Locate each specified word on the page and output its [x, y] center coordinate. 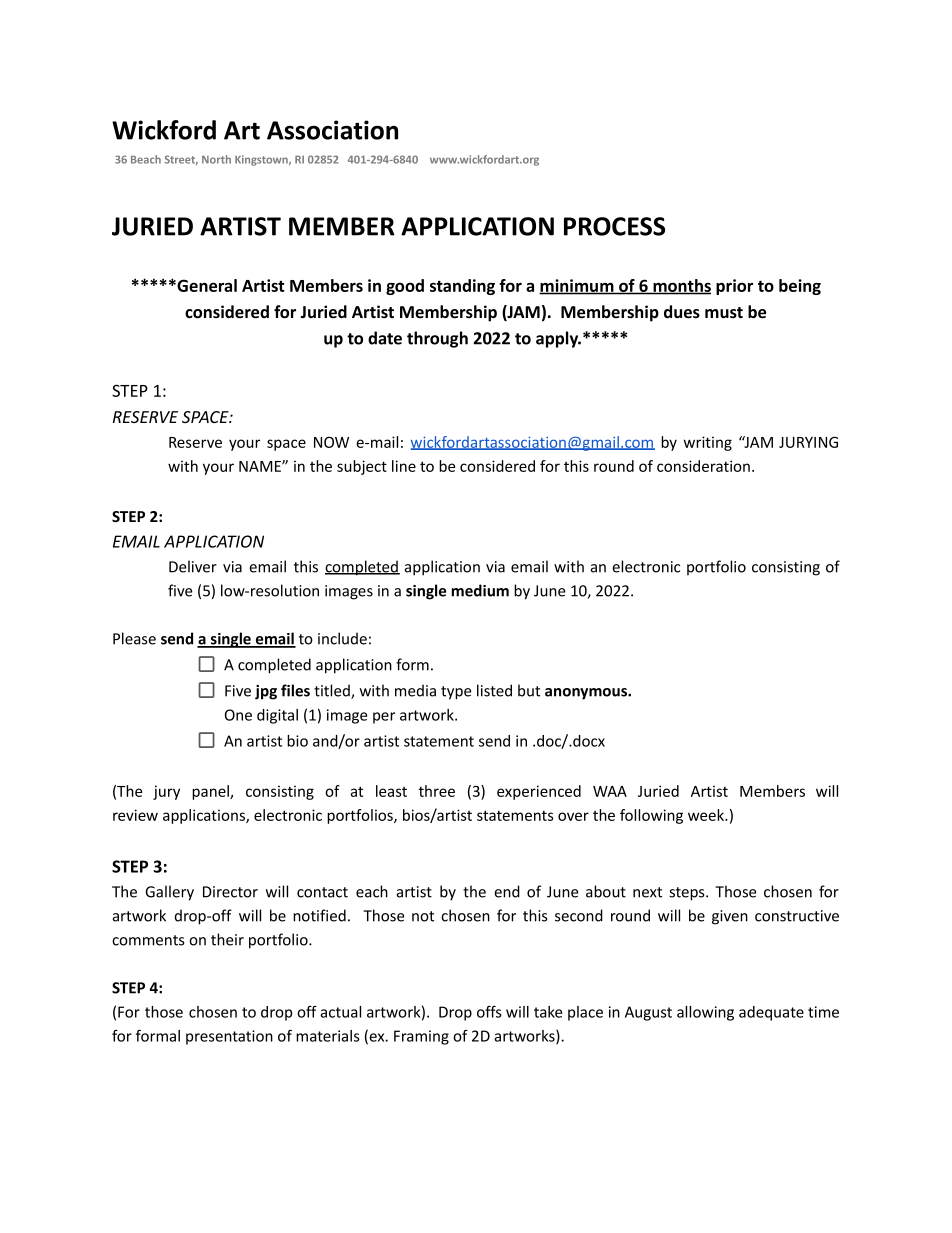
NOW [331, 442]
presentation [229, 1037]
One [238, 715]
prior [734, 287]
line [404, 466]
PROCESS [614, 226]
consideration [703, 466]
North [216, 159]
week [707, 815]
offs [489, 1012]
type [456, 693]
